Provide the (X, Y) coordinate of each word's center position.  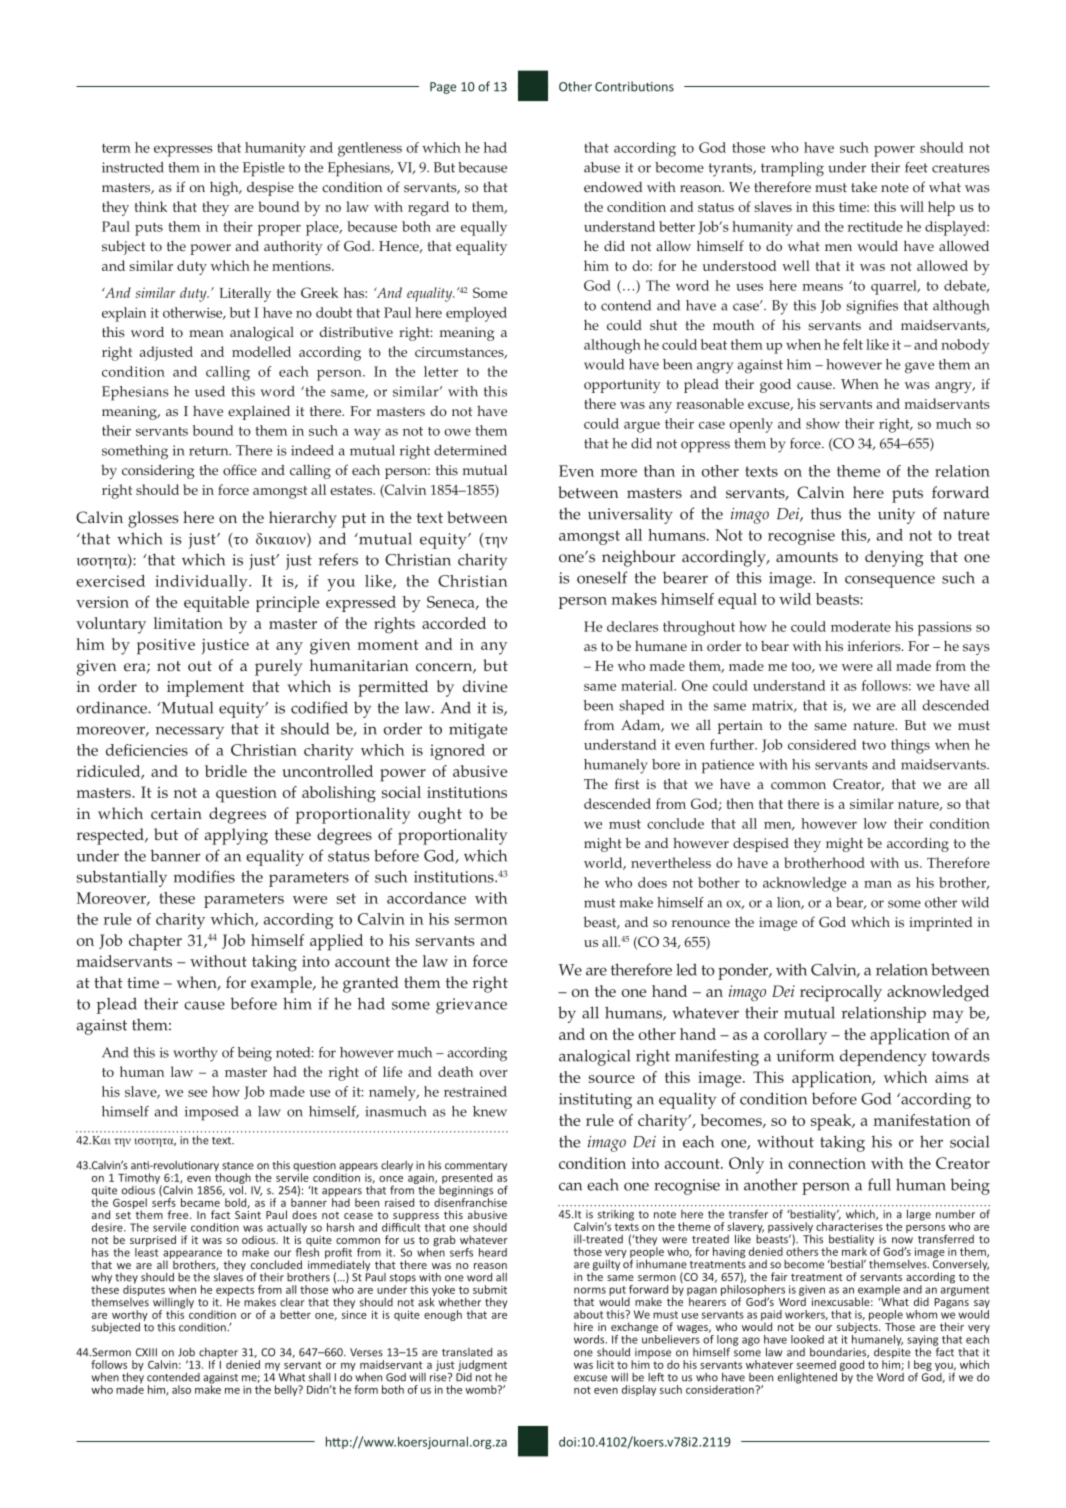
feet (916, 167)
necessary (190, 732)
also (181, 1389)
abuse (602, 167)
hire (583, 1326)
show (823, 423)
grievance (471, 1006)
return (210, 451)
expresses (183, 151)
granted (371, 984)
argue (642, 427)
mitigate (478, 731)
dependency (883, 1057)
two (874, 745)
